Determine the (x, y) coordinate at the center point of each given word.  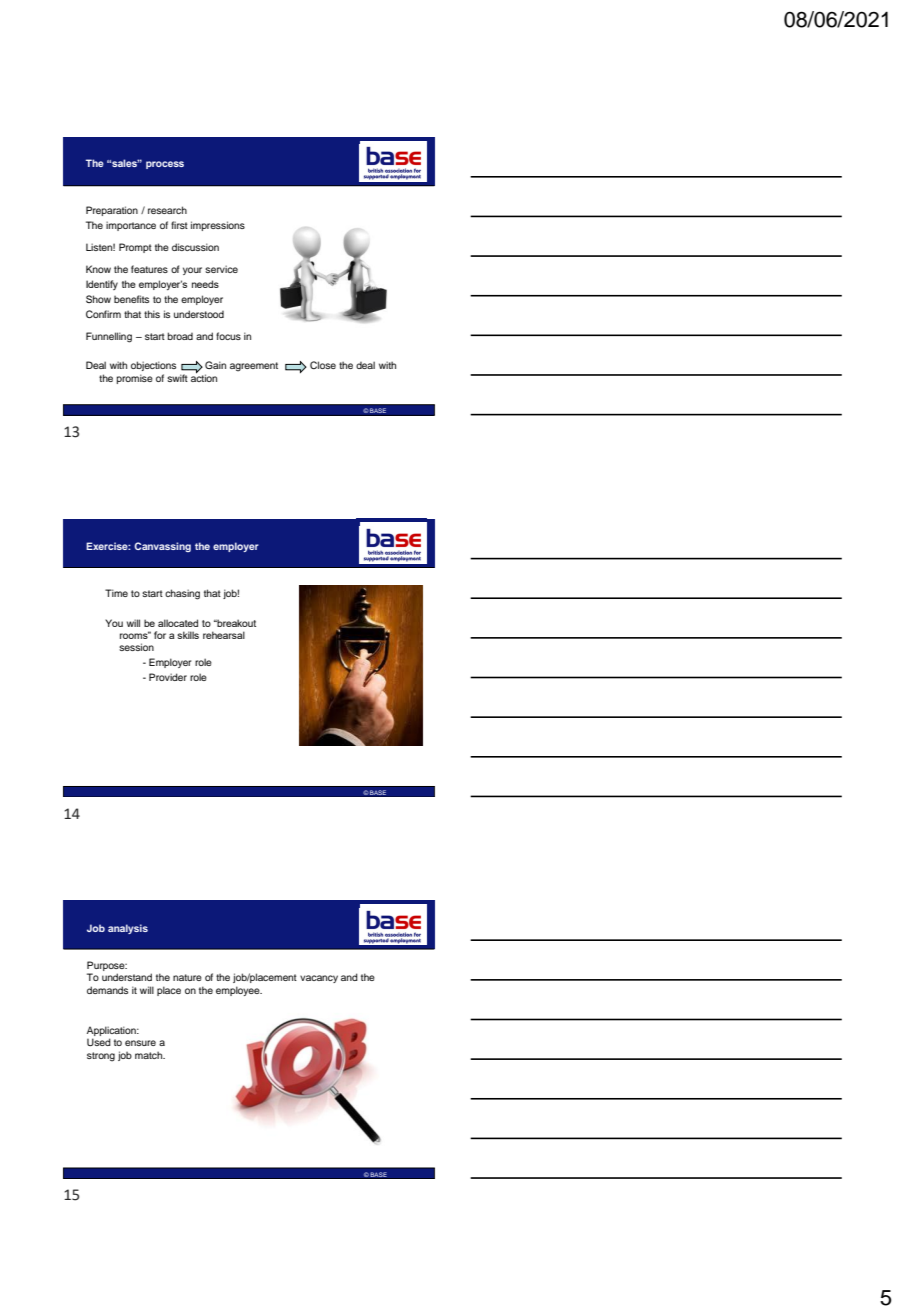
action (204, 377)
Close (323, 365)
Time (116, 593)
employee (239, 991)
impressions (218, 226)
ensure (140, 1043)
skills (188, 635)
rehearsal (224, 635)
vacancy (319, 979)
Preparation (112, 211)
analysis (128, 929)
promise (134, 379)
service (221, 269)
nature (187, 977)
